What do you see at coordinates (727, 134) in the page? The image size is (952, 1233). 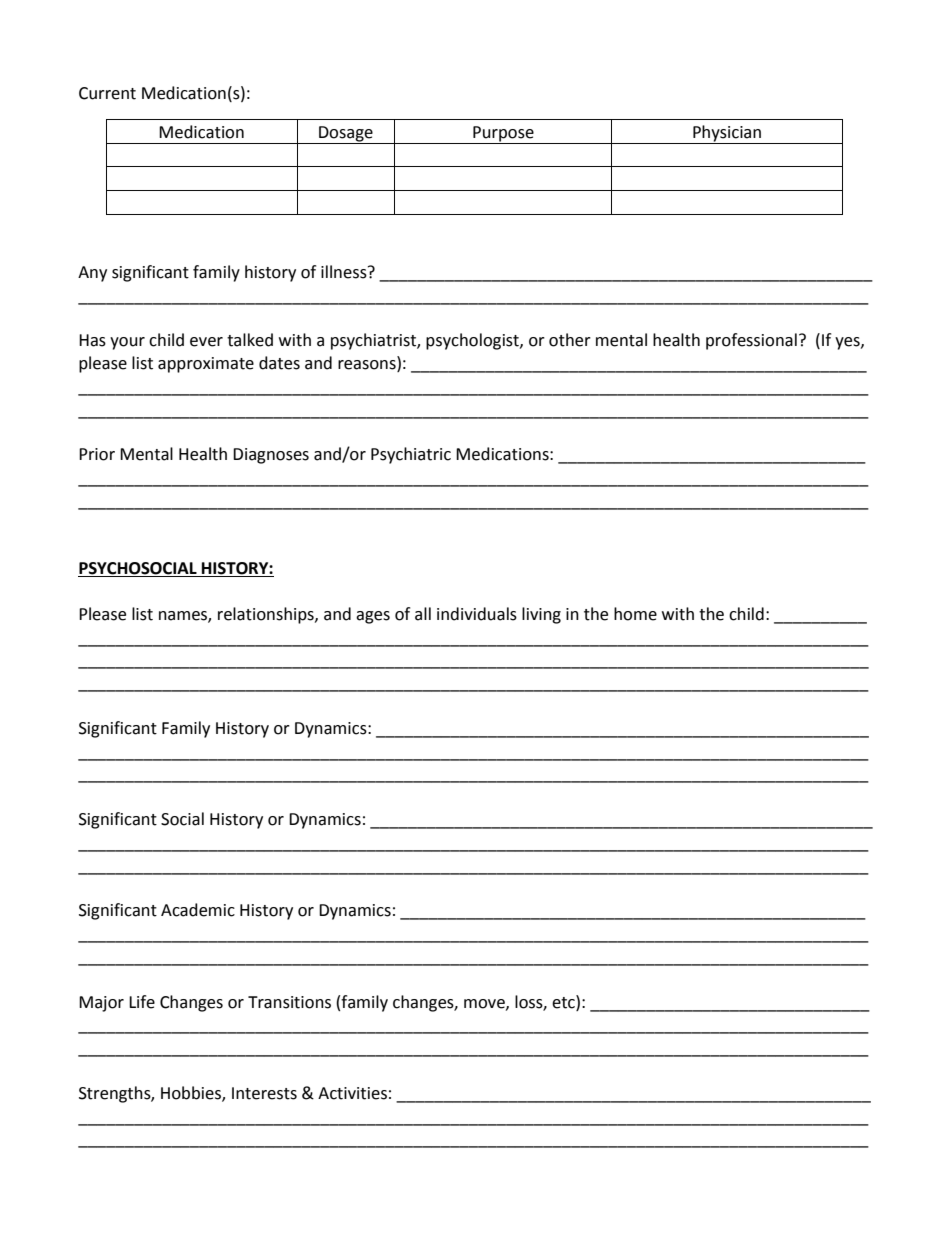 I see `Physician` at bounding box center [727, 134].
